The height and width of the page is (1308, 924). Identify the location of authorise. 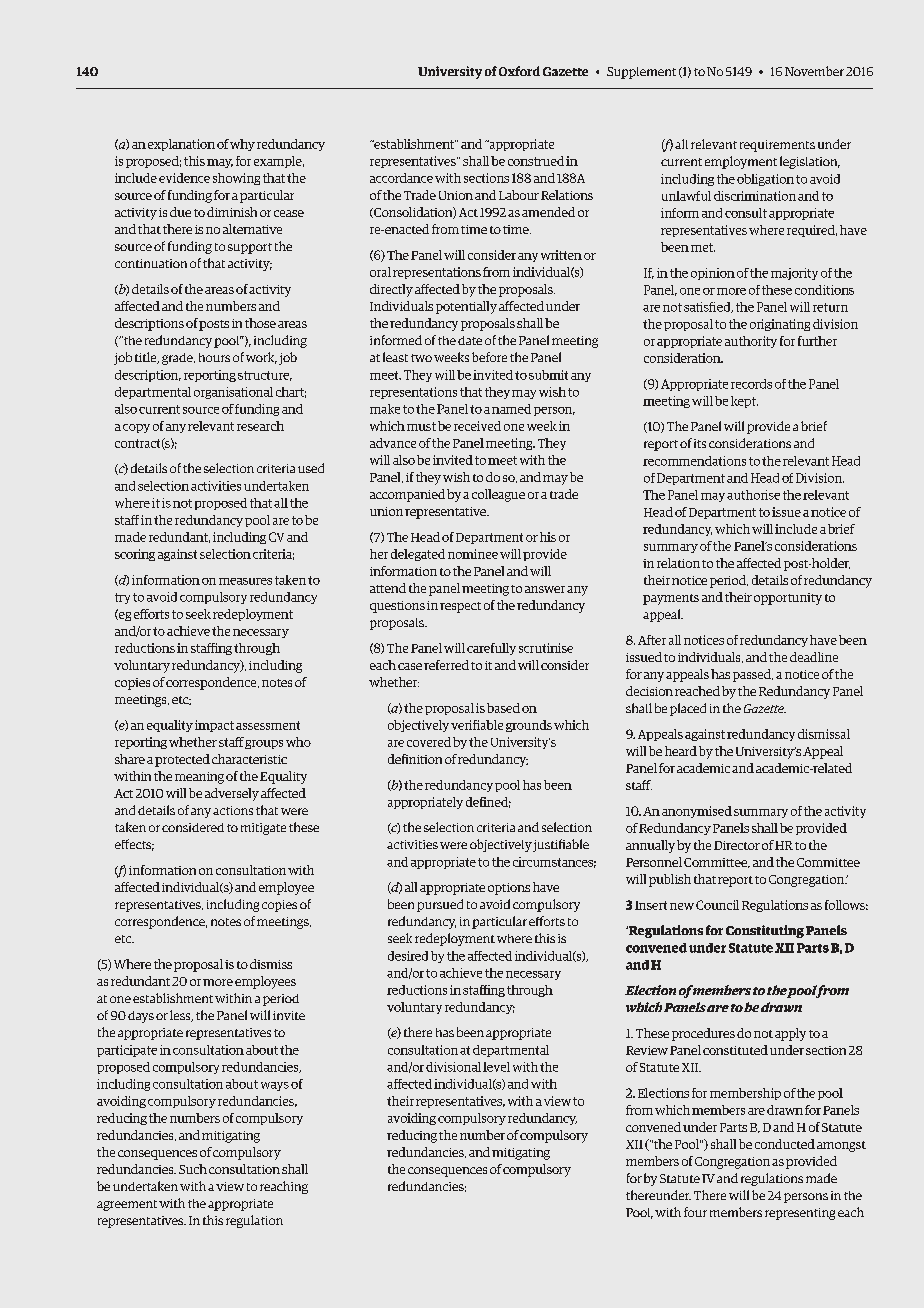
(753, 495).
